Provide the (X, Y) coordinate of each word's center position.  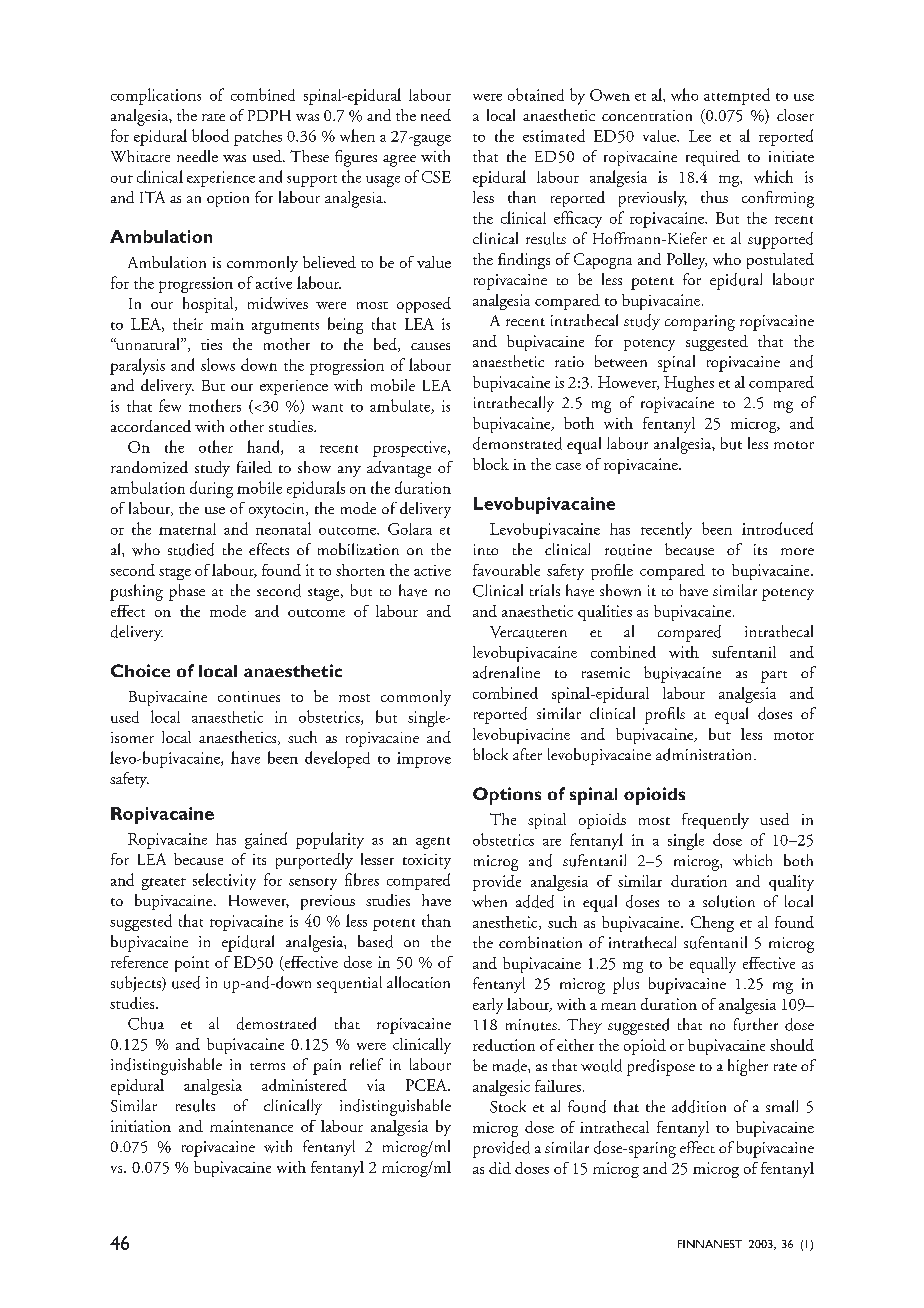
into (486, 549)
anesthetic (506, 923)
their (188, 324)
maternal (187, 529)
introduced (777, 528)
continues (249, 696)
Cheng (712, 924)
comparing (700, 323)
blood (210, 135)
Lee (700, 136)
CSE (436, 177)
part (774, 677)
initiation (141, 1126)
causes (430, 346)
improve (424, 760)
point (192, 964)
